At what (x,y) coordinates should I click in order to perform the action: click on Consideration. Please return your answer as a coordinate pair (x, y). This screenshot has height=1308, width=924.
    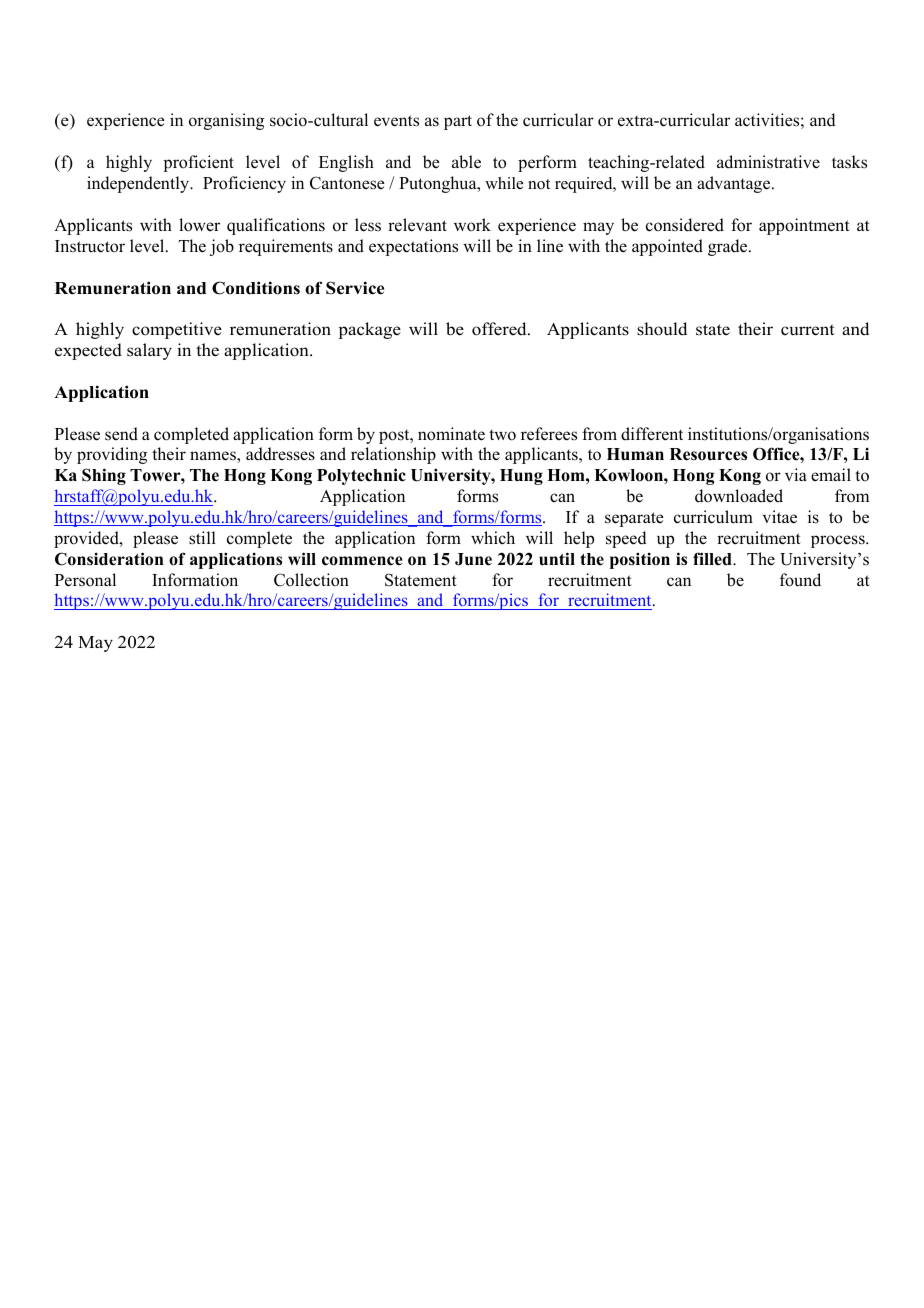
    Looking at the image, I should click on (109, 559).
